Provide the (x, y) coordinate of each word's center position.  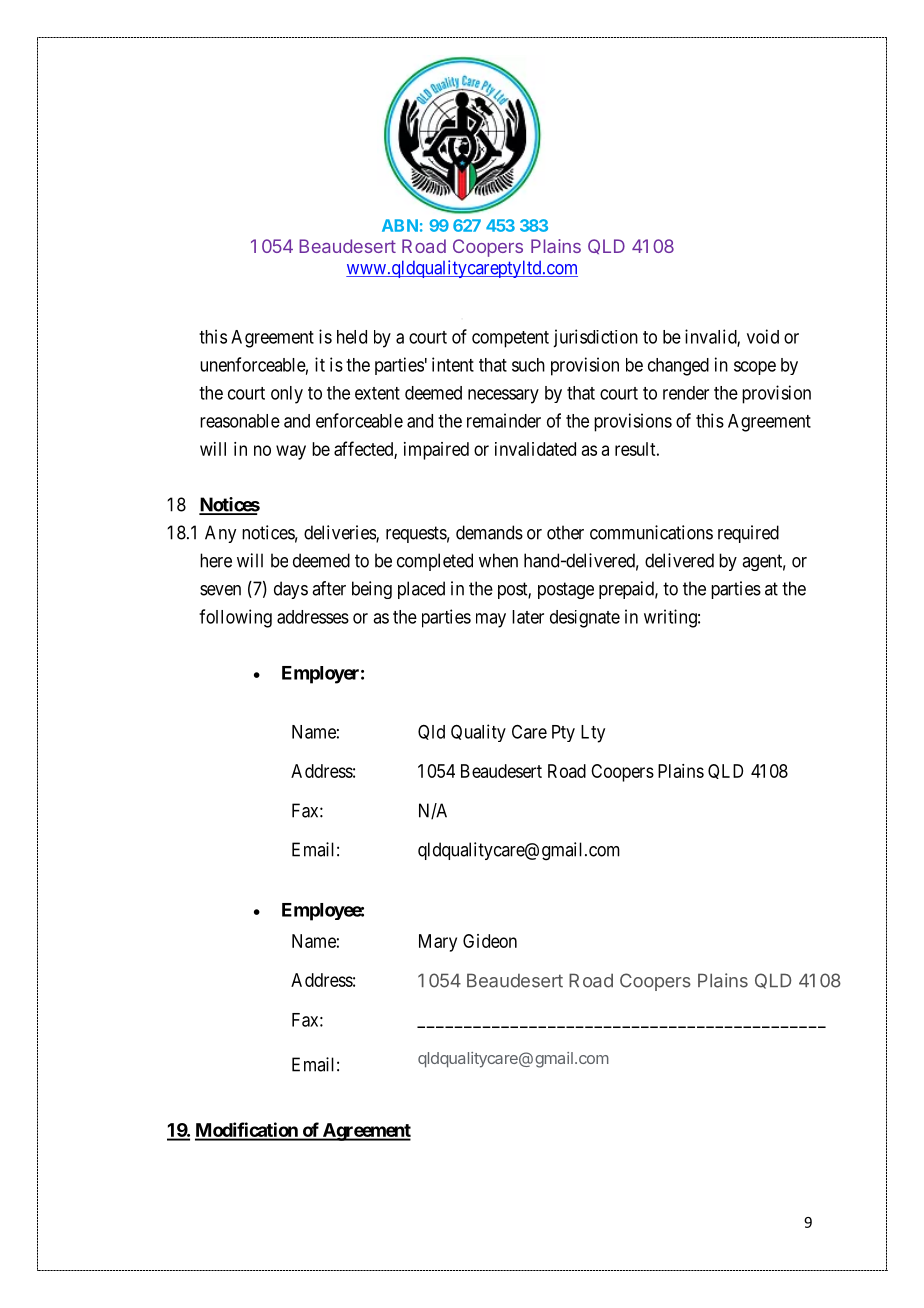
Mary (438, 943)
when (498, 560)
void (763, 336)
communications (651, 532)
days (291, 590)
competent (510, 339)
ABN (400, 225)
